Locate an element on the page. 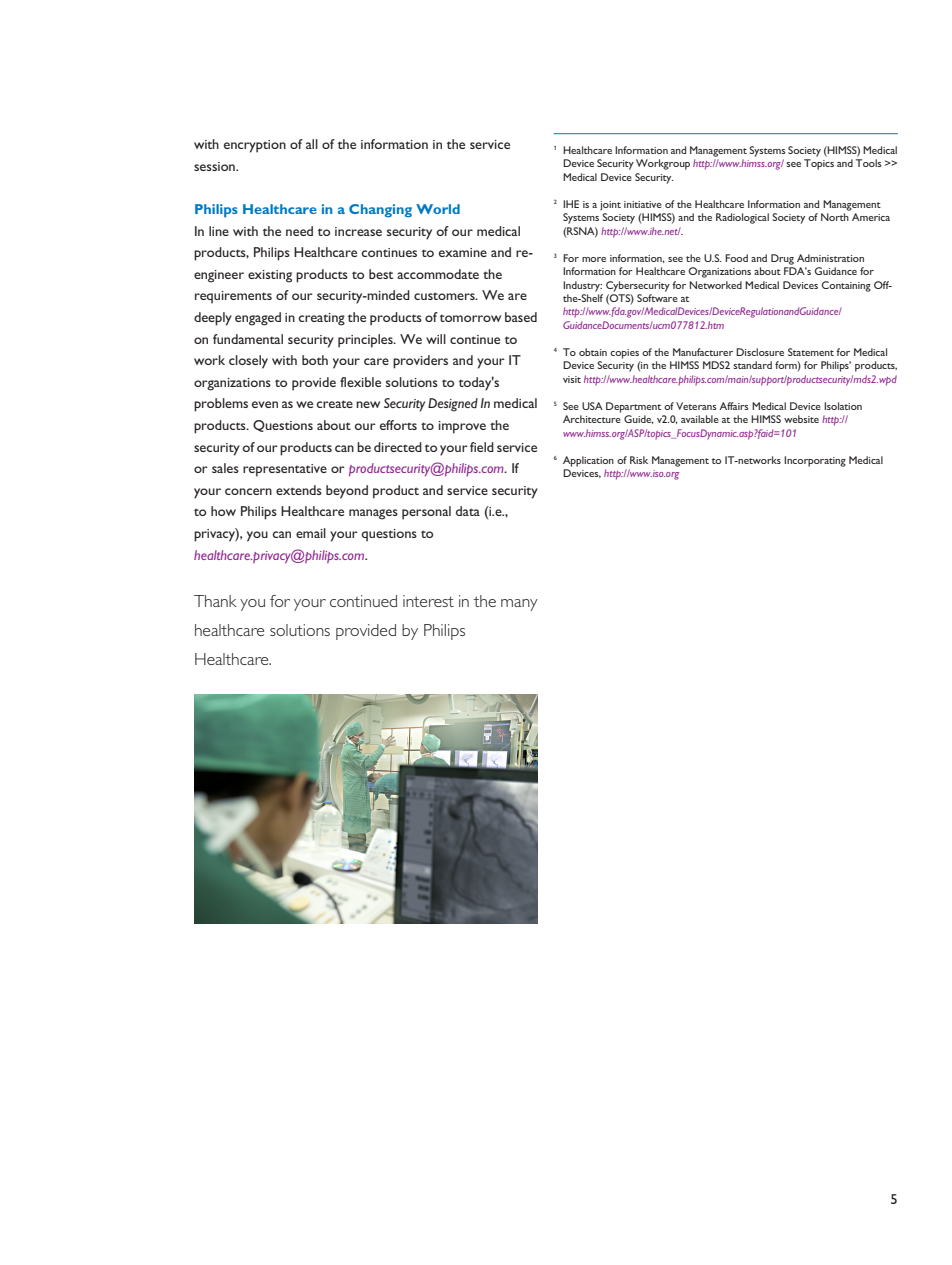 This image has width=952, height=1265. all is located at coordinates (312, 144).
